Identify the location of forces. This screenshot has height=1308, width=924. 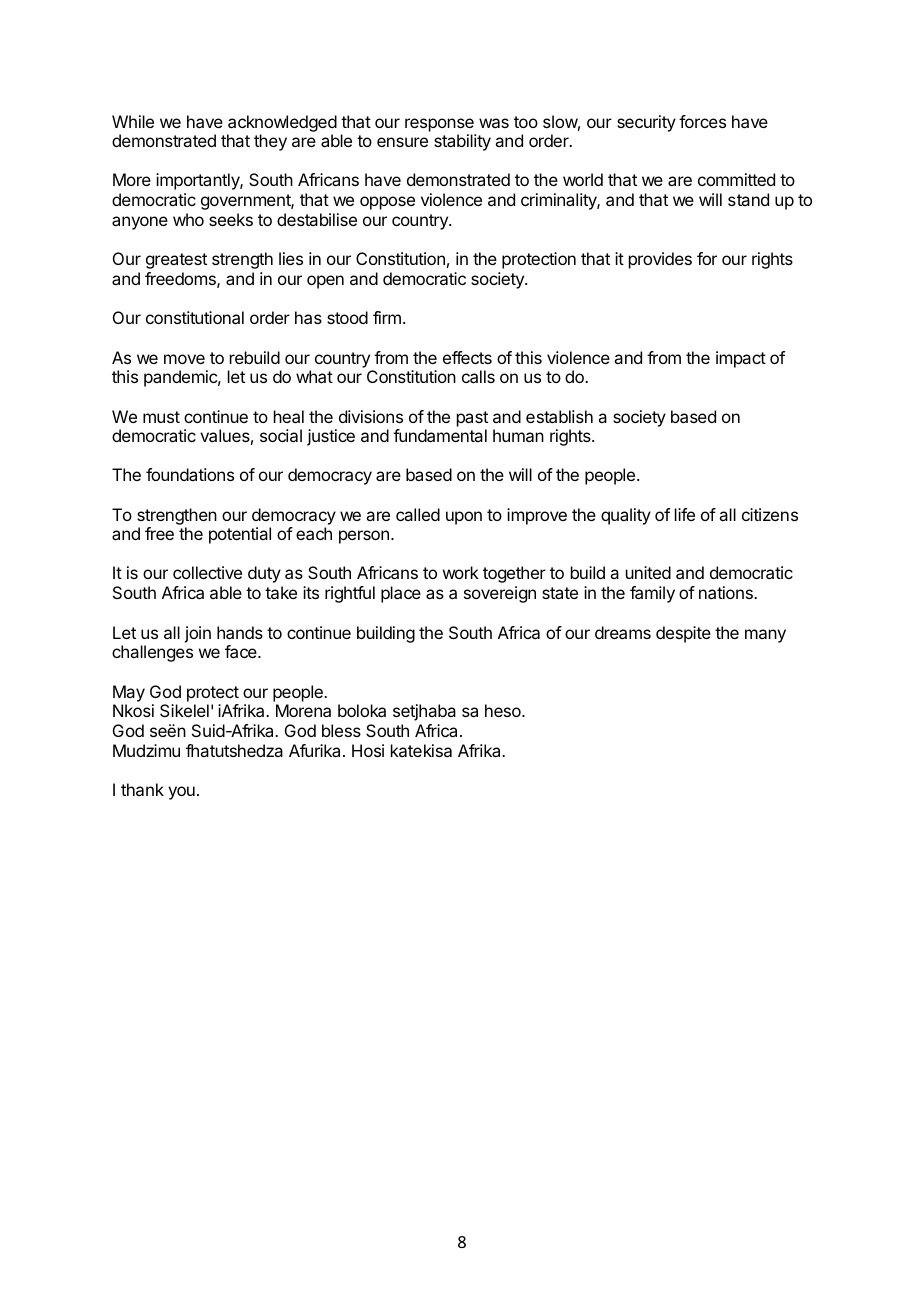
(702, 121).
